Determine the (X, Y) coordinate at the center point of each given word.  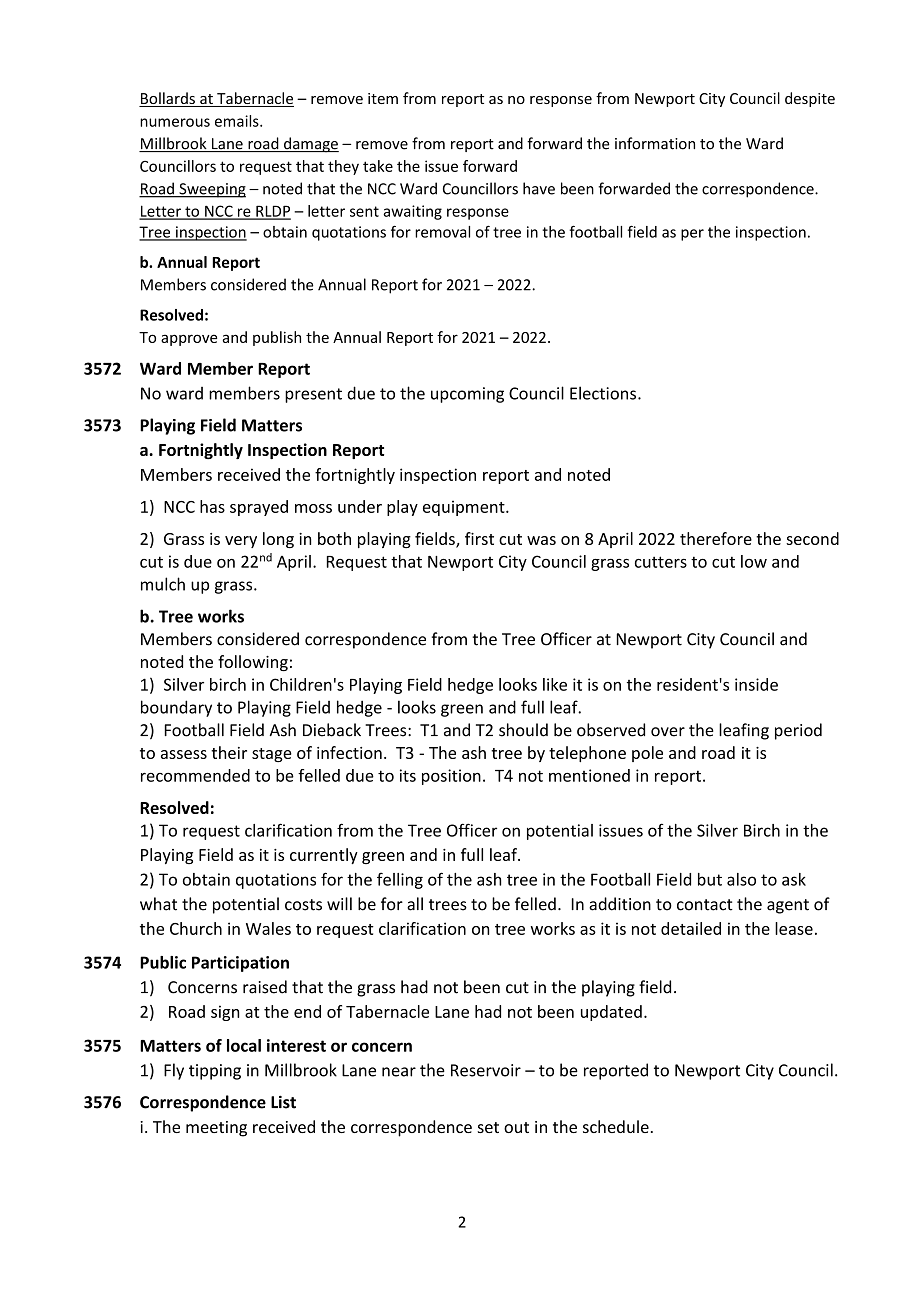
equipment (465, 508)
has (212, 506)
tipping (215, 1072)
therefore (716, 538)
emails (238, 121)
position (451, 777)
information (655, 143)
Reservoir (486, 1070)
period (798, 731)
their (229, 752)
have (539, 188)
